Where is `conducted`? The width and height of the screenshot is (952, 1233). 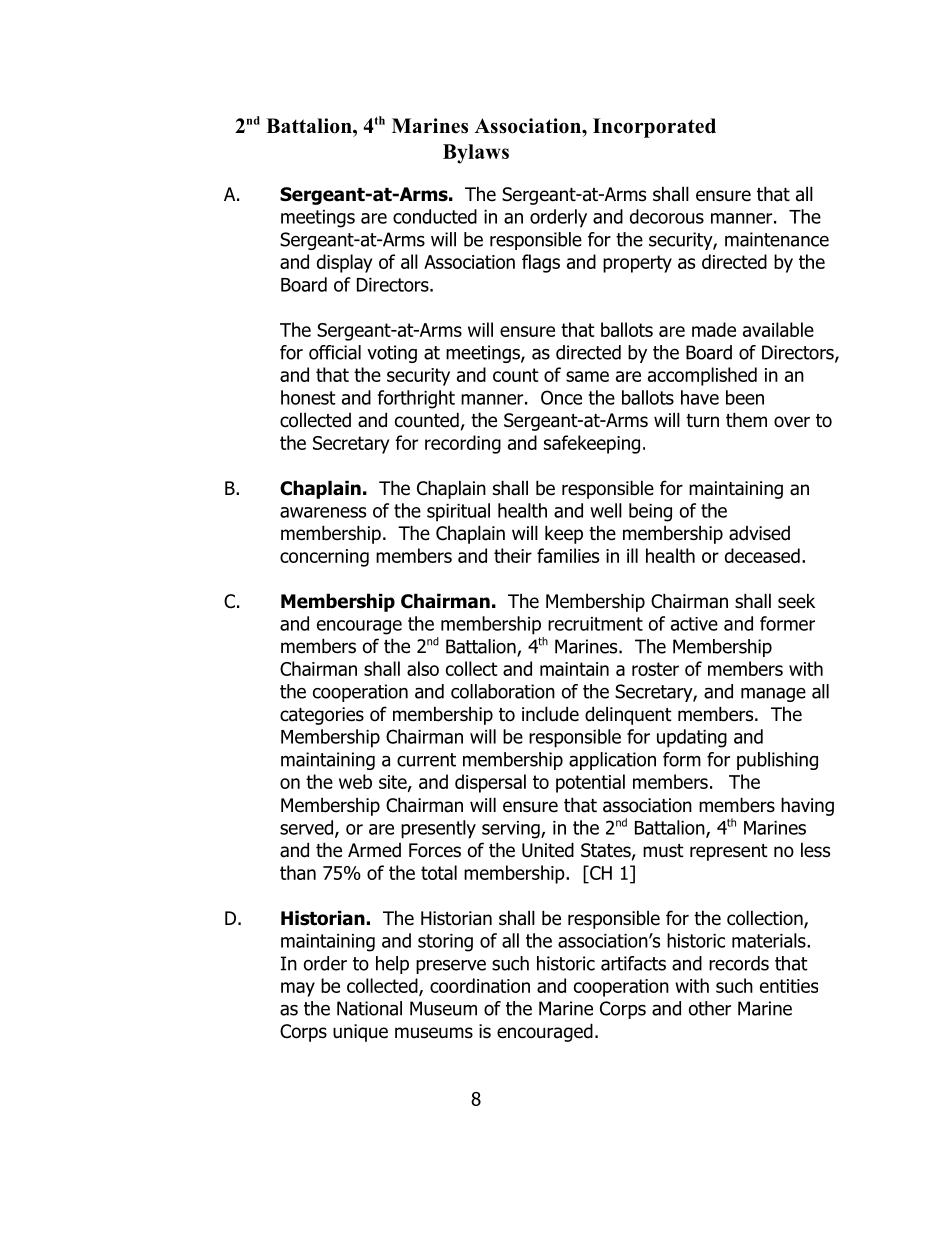 conducted is located at coordinates (435, 216).
